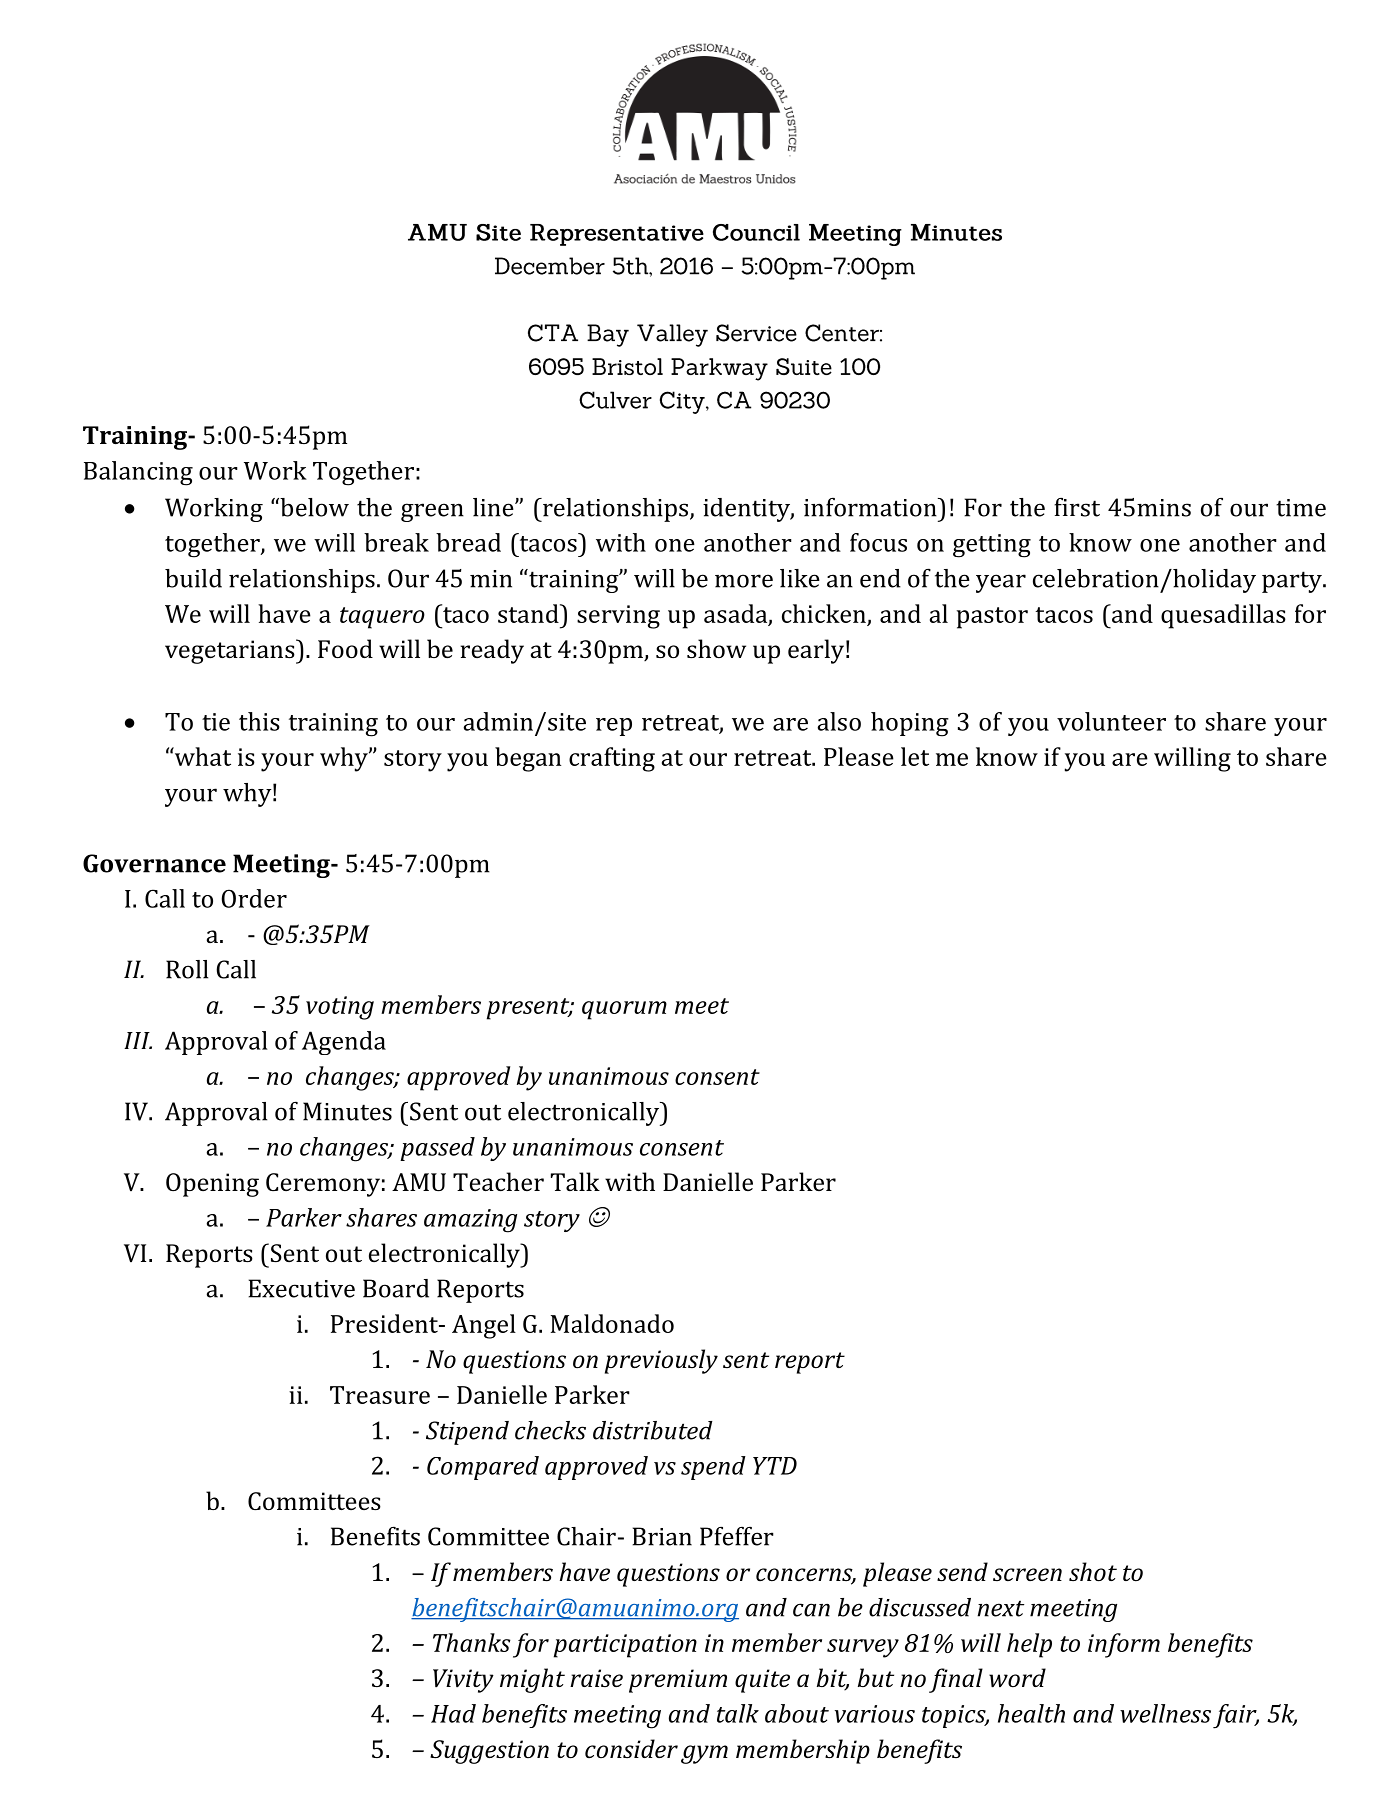  I want to click on quorum, so click(624, 1010).
